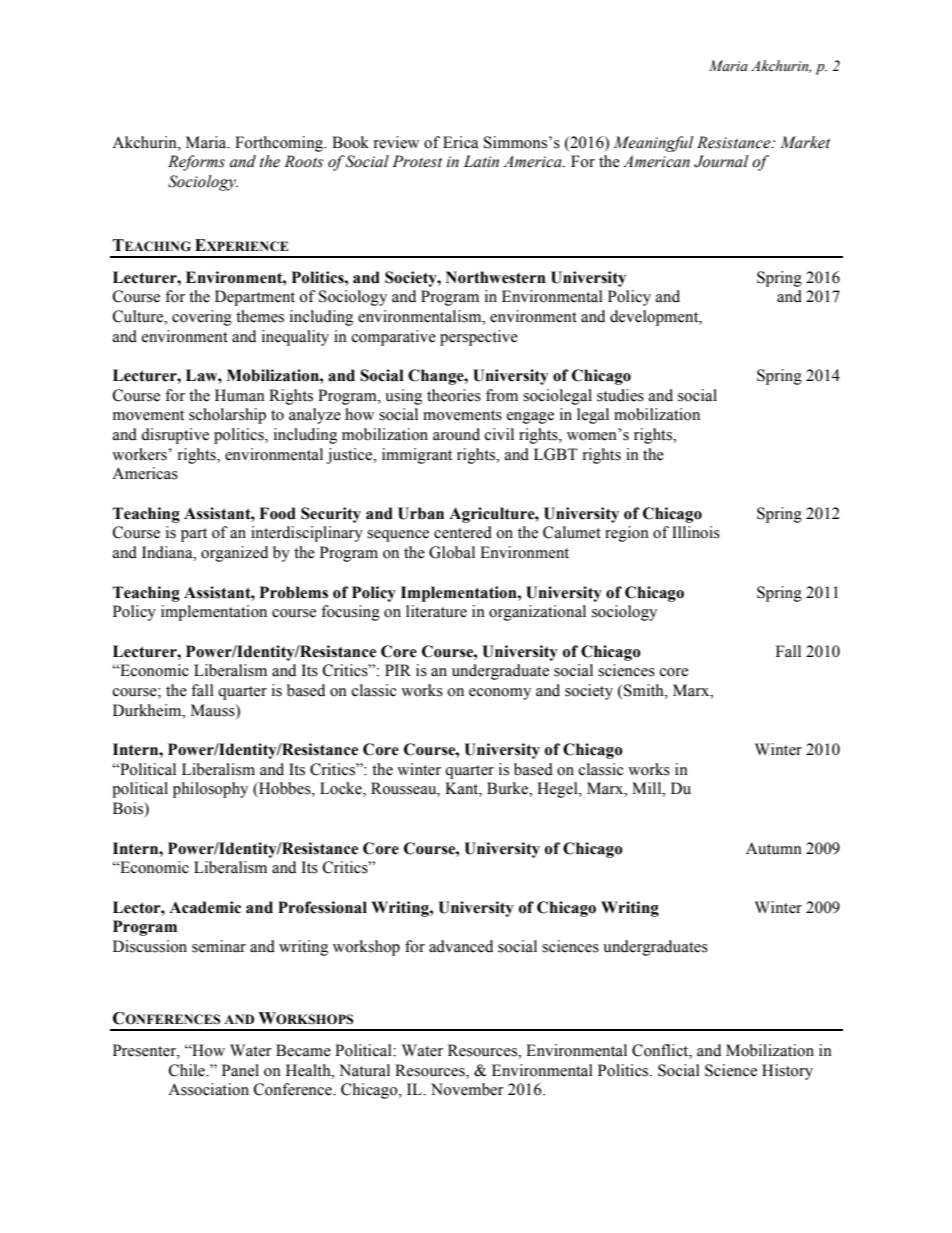 This screenshot has width=952, height=1233. What do you see at coordinates (240, 1070) in the screenshot?
I see `Panel` at bounding box center [240, 1070].
